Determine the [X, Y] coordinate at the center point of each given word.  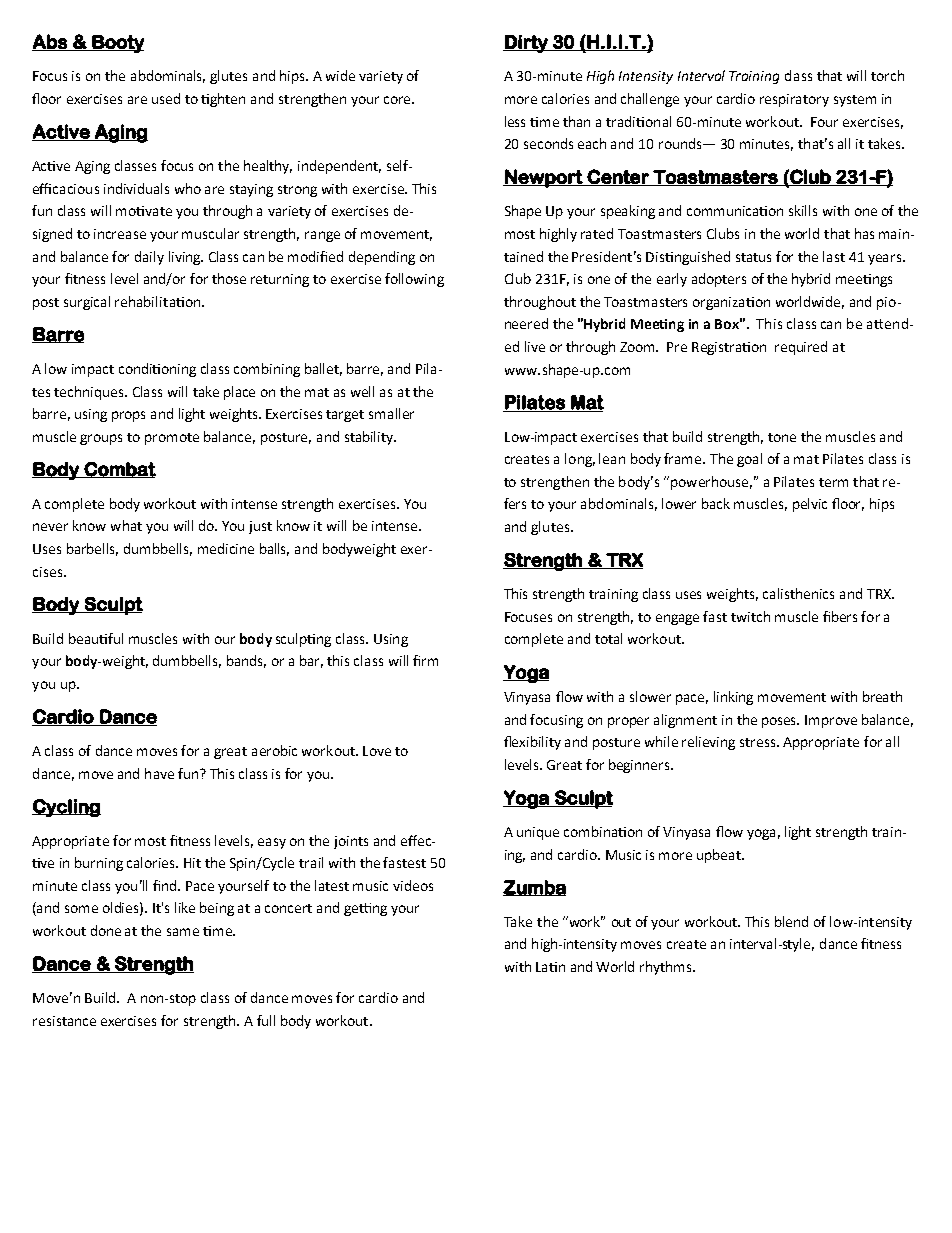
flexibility [532, 743]
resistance [64, 1021]
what [126, 525]
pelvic [810, 505]
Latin [550, 967]
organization [731, 303]
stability [370, 438]
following [414, 280]
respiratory [794, 100]
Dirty [526, 44]
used [166, 98]
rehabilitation [157, 301]
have [159, 773]
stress [759, 742]
